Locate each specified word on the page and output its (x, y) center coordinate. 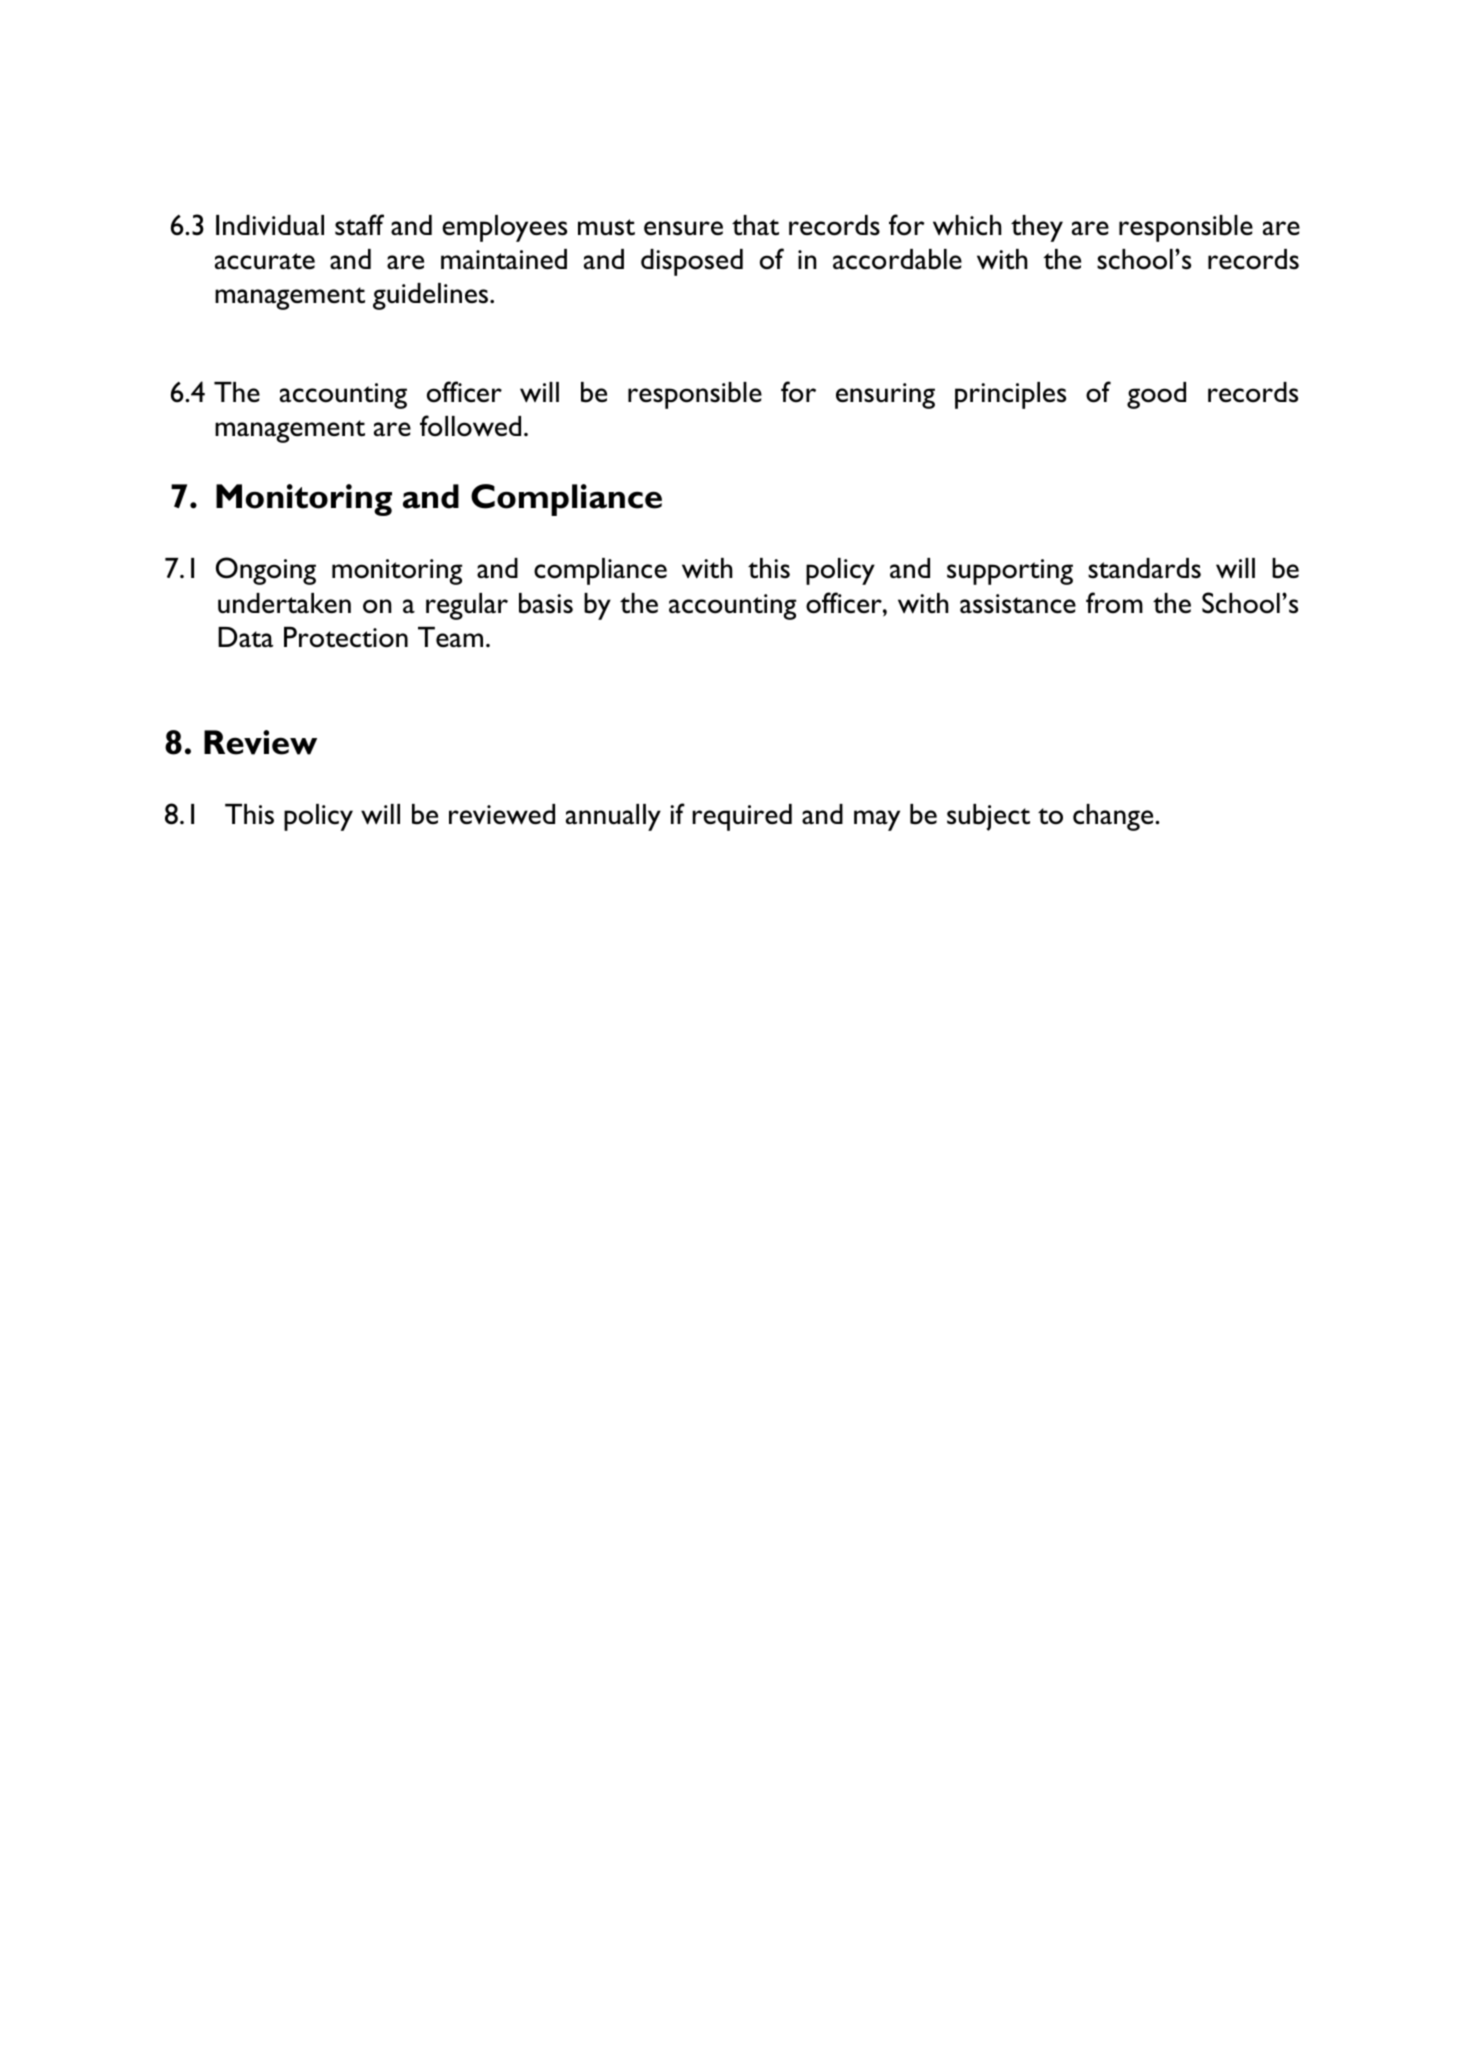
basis (546, 603)
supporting (1010, 572)
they (1037, 228)
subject (988, 817)
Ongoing (266, 571)
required (742, 817)
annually (613, 817)
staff (359, 225)
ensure (683, 228)
